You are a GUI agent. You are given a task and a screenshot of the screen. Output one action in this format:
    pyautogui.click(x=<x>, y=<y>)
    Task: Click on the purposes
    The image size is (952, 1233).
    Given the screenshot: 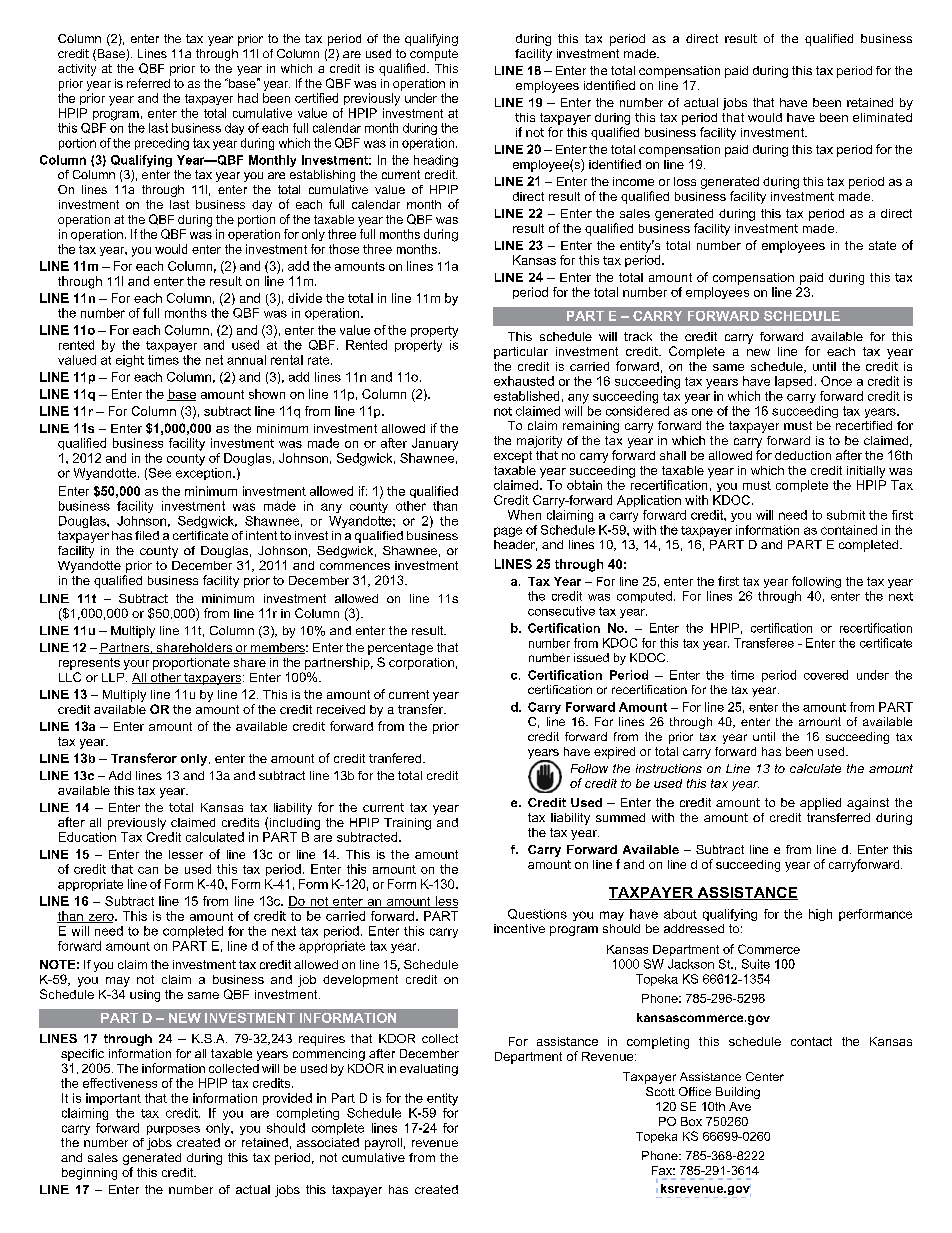 What is the action you would take?
    pyautogui.click(x=173, y=1130)
